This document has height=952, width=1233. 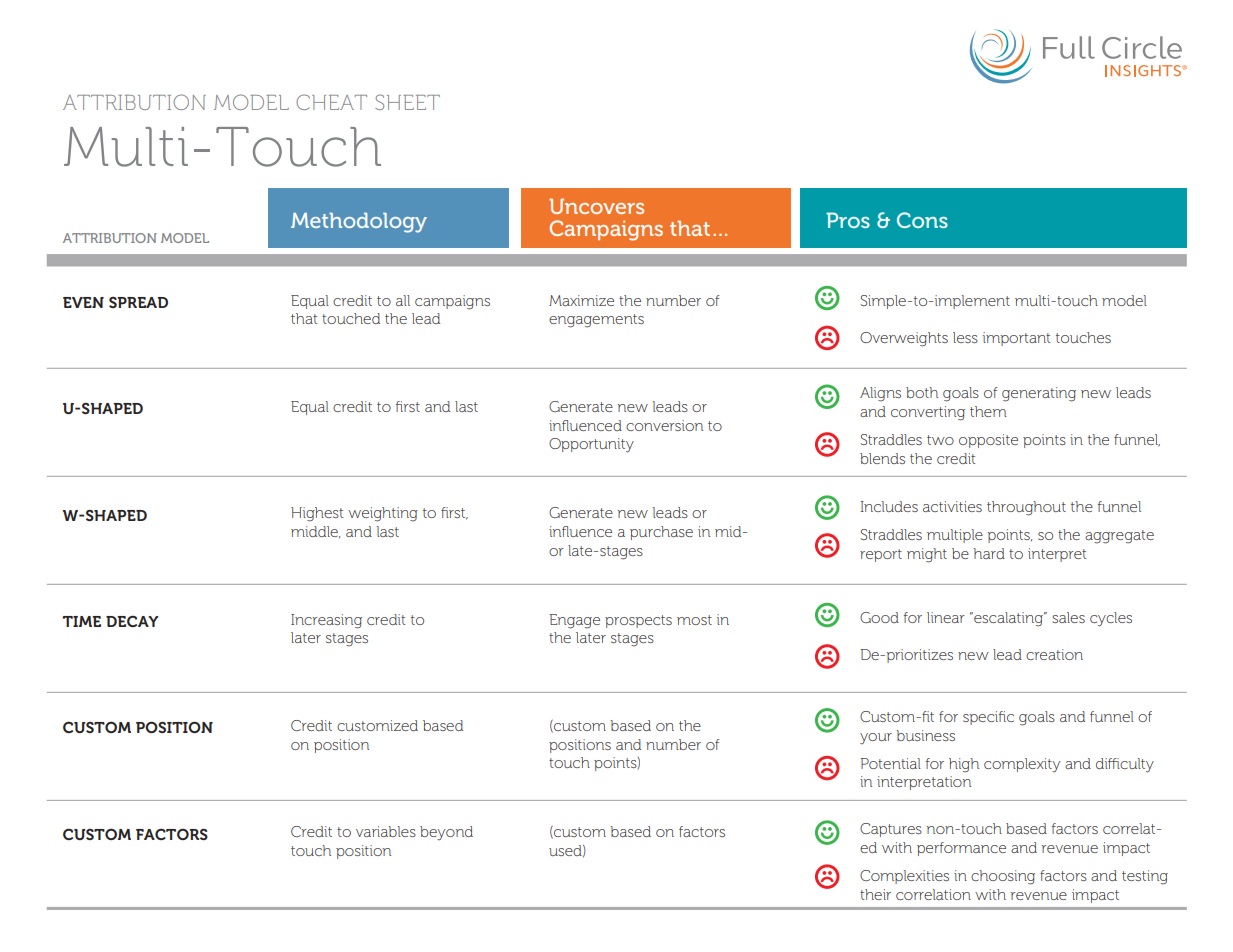 I want to click on Cons, so click(x=922, y=220).
